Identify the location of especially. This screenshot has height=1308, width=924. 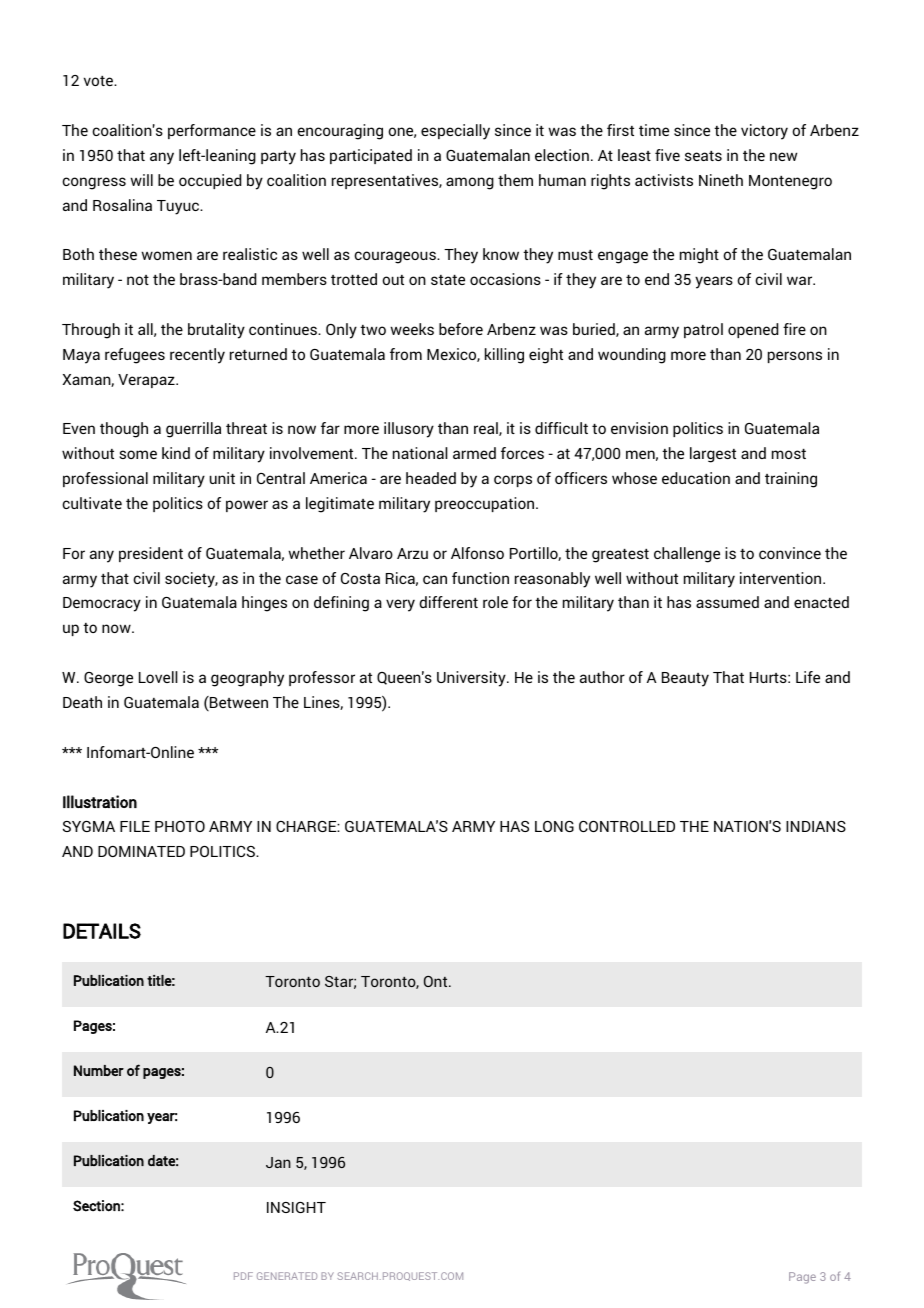
(455, 132).
